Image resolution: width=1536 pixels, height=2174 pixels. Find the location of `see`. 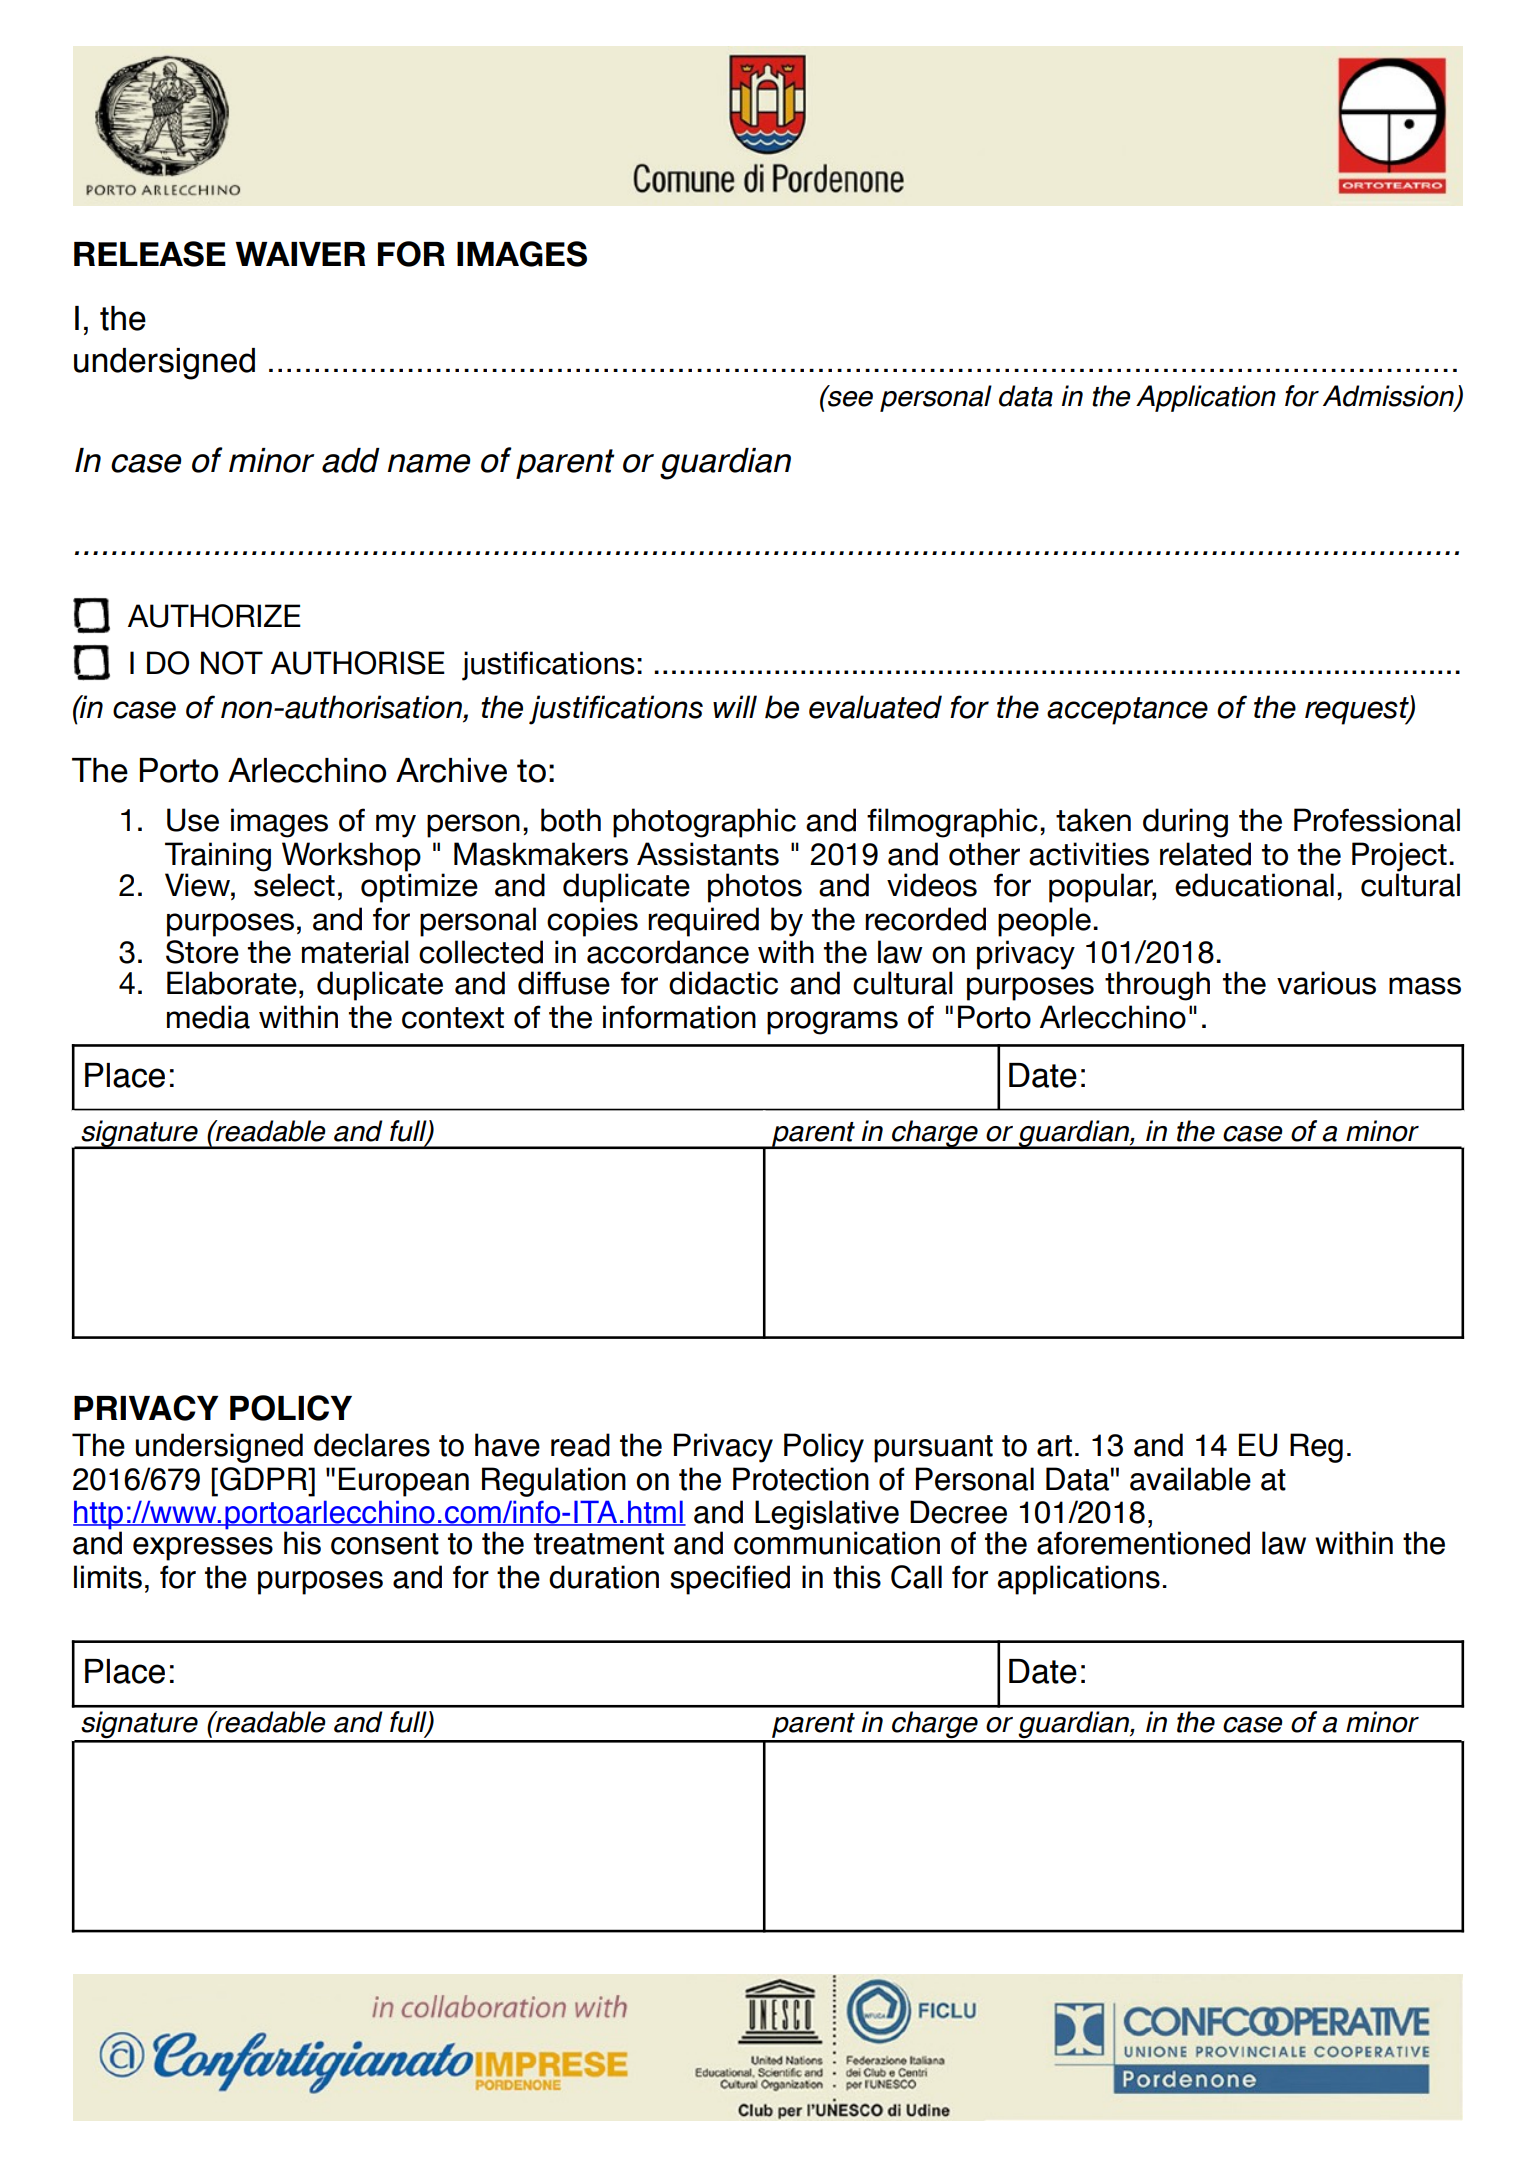

see is located at coordinates (849, 397).
